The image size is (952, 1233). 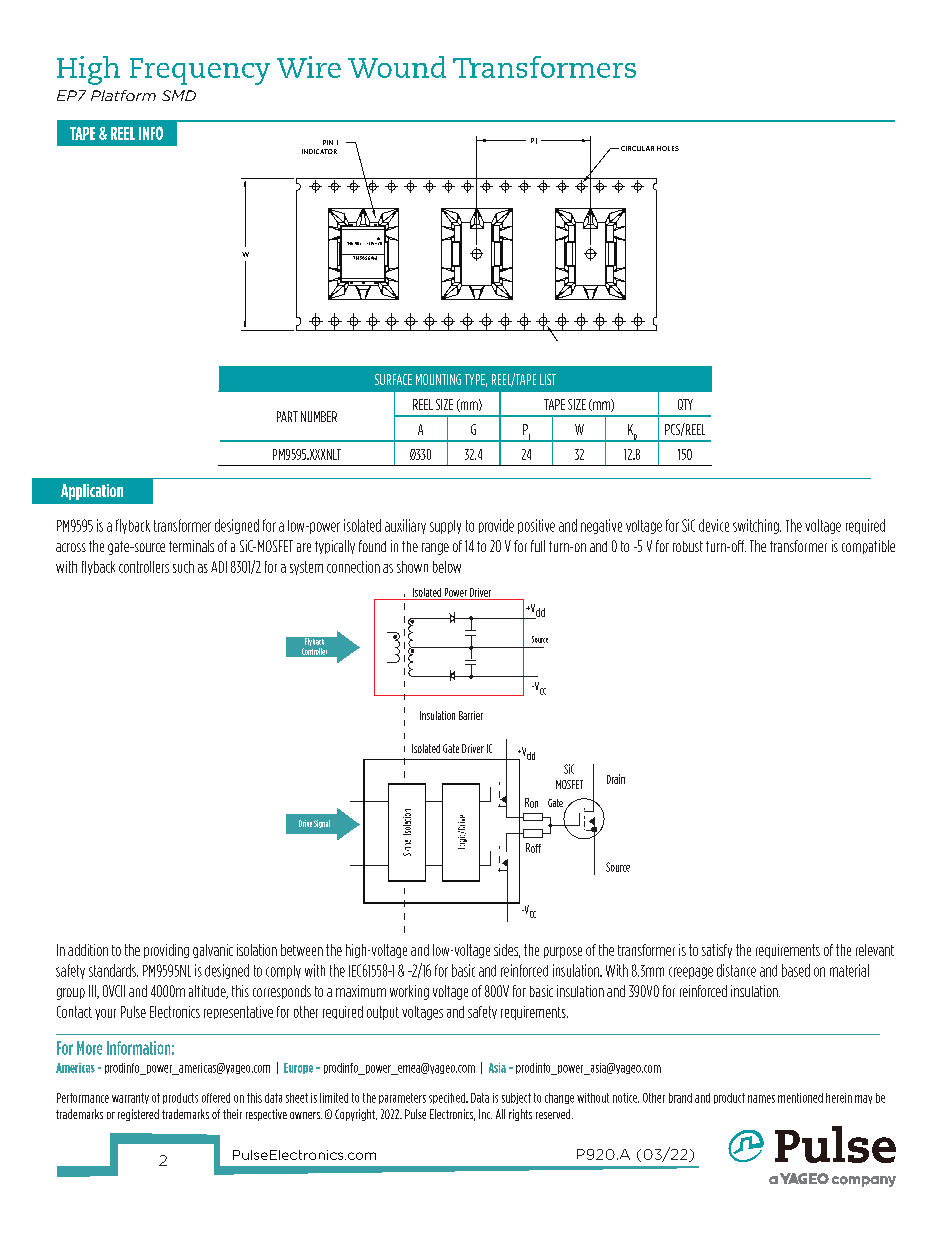 What do you see at coordinates (757, 526) in the screenshot?
I see `switching` at bounding box center [757, 526].
